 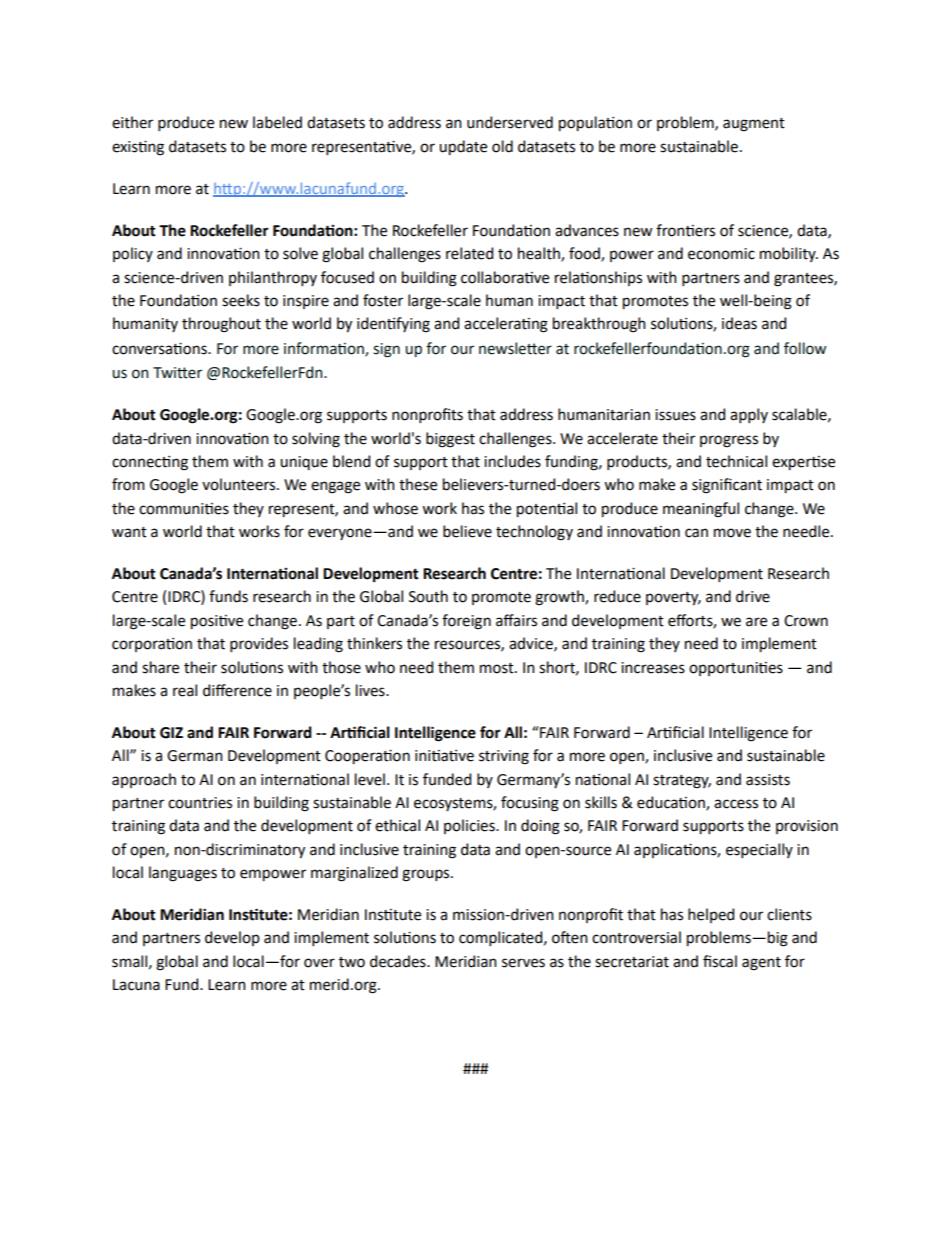 What do you see at coordinates (183, 874) in the screenshot?
I see `languages` at bounding box center [183, 874].
